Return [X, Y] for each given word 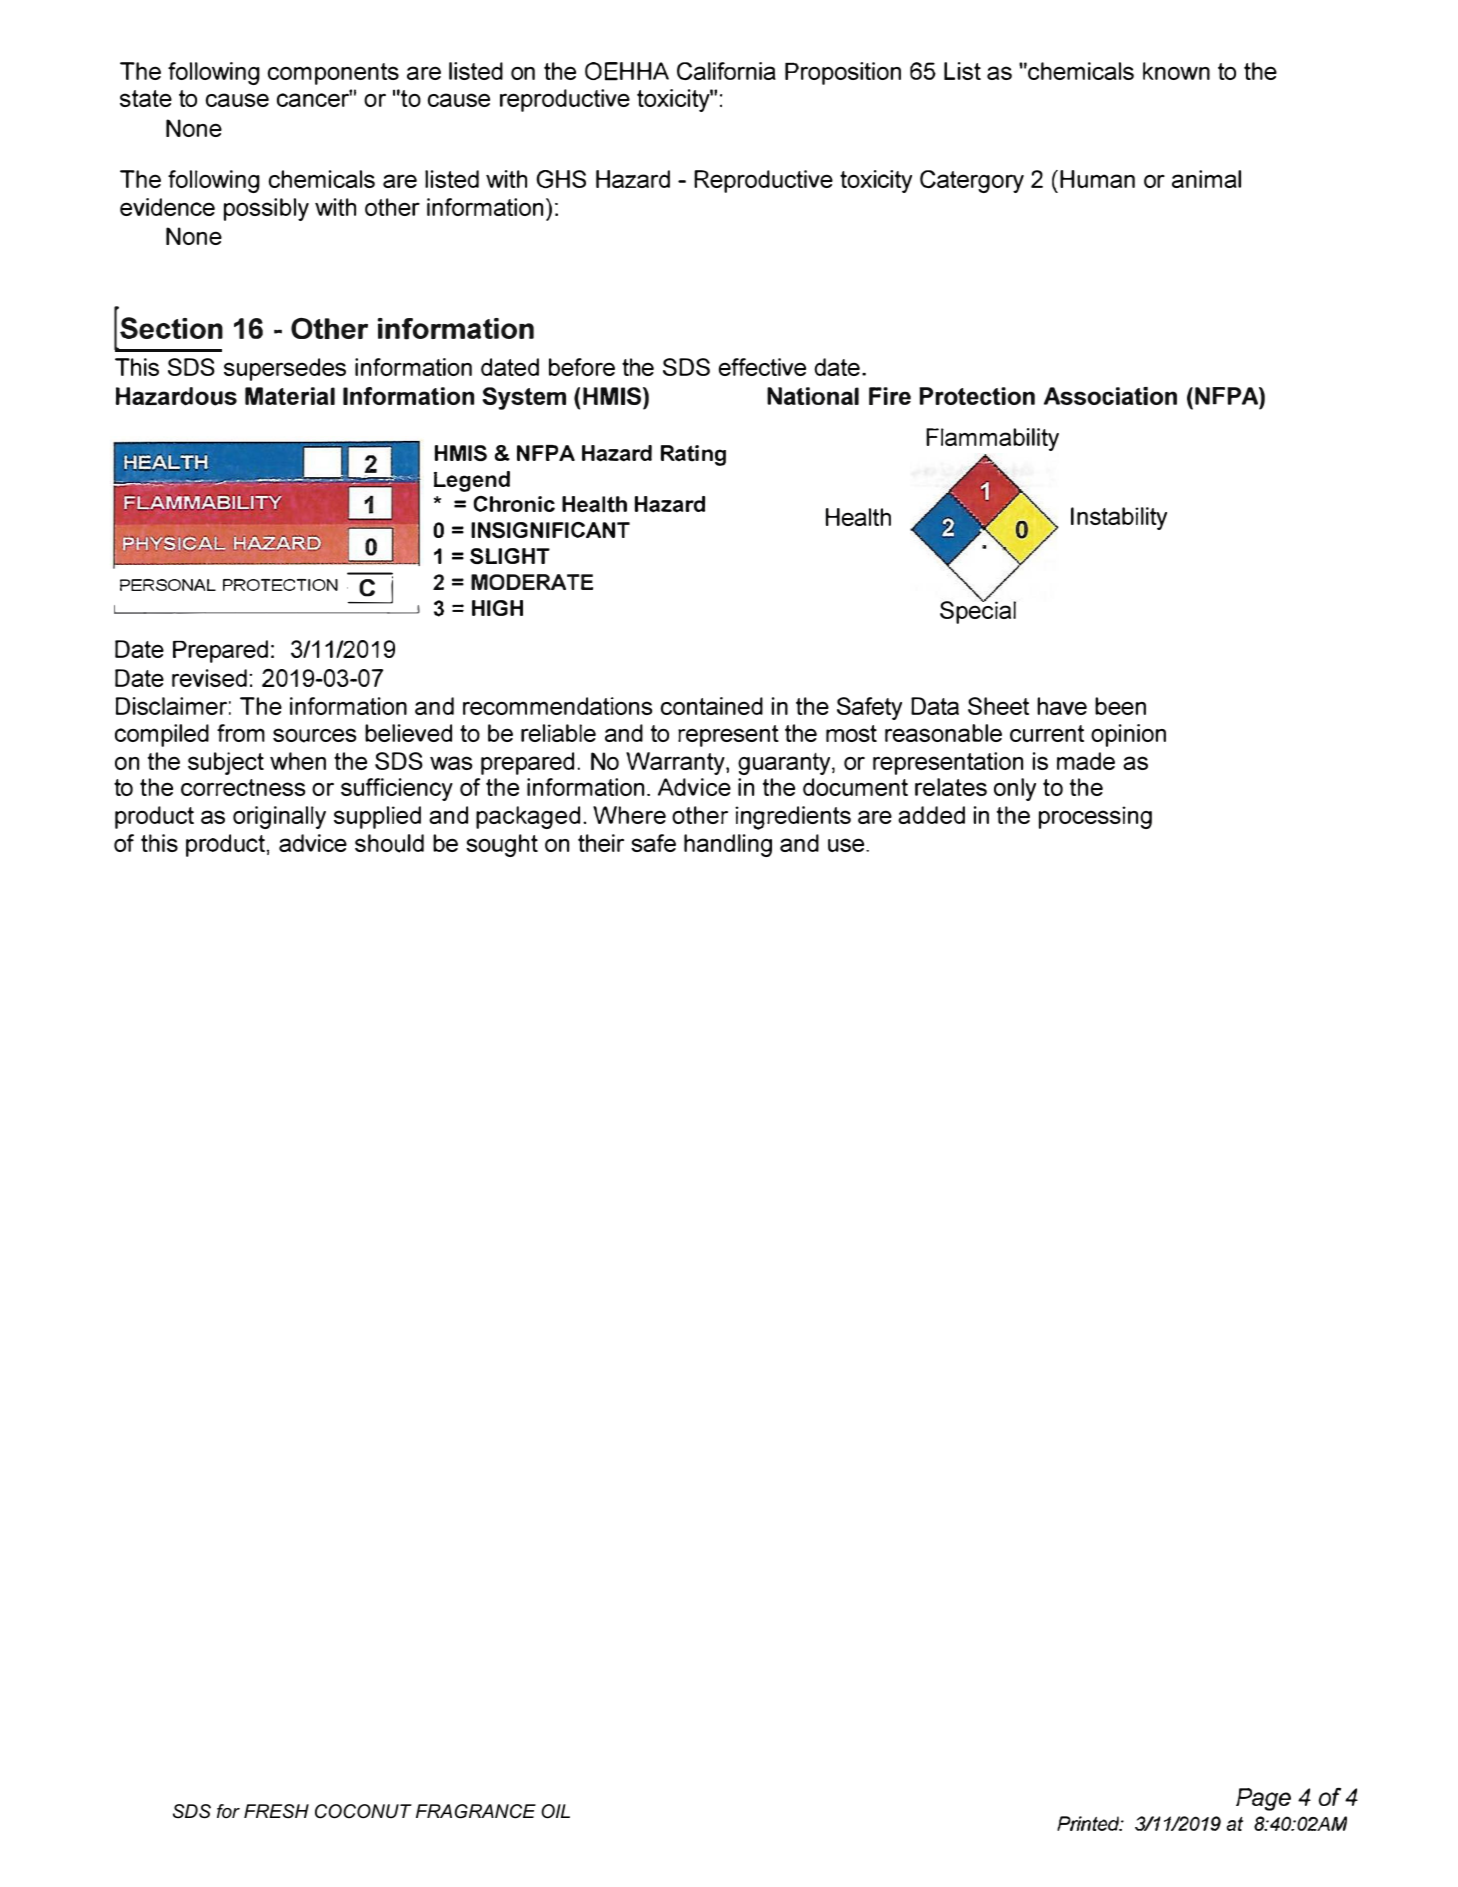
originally [279, 817]
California [726, 71]
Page [1263, 1799]
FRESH [276, 1811]
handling [728, 845]
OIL [555, 1811]
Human [1097, 179]
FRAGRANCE [476, 1811]
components [333, 74]
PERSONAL [168, 585]
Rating [693, 455]
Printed [1089, 1823]
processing [1095, 817]
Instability [1119, 518]
